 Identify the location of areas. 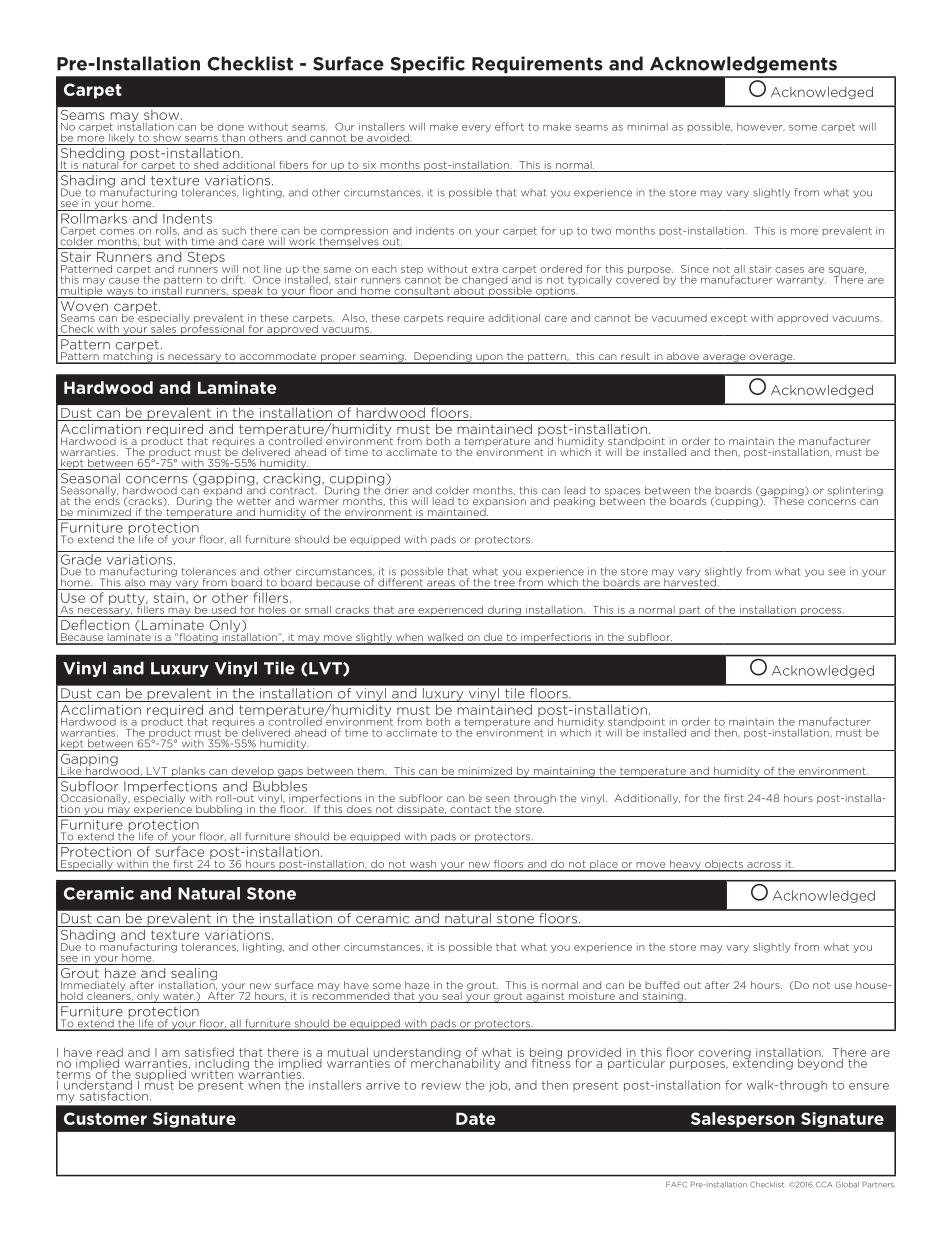
(441, 583).
